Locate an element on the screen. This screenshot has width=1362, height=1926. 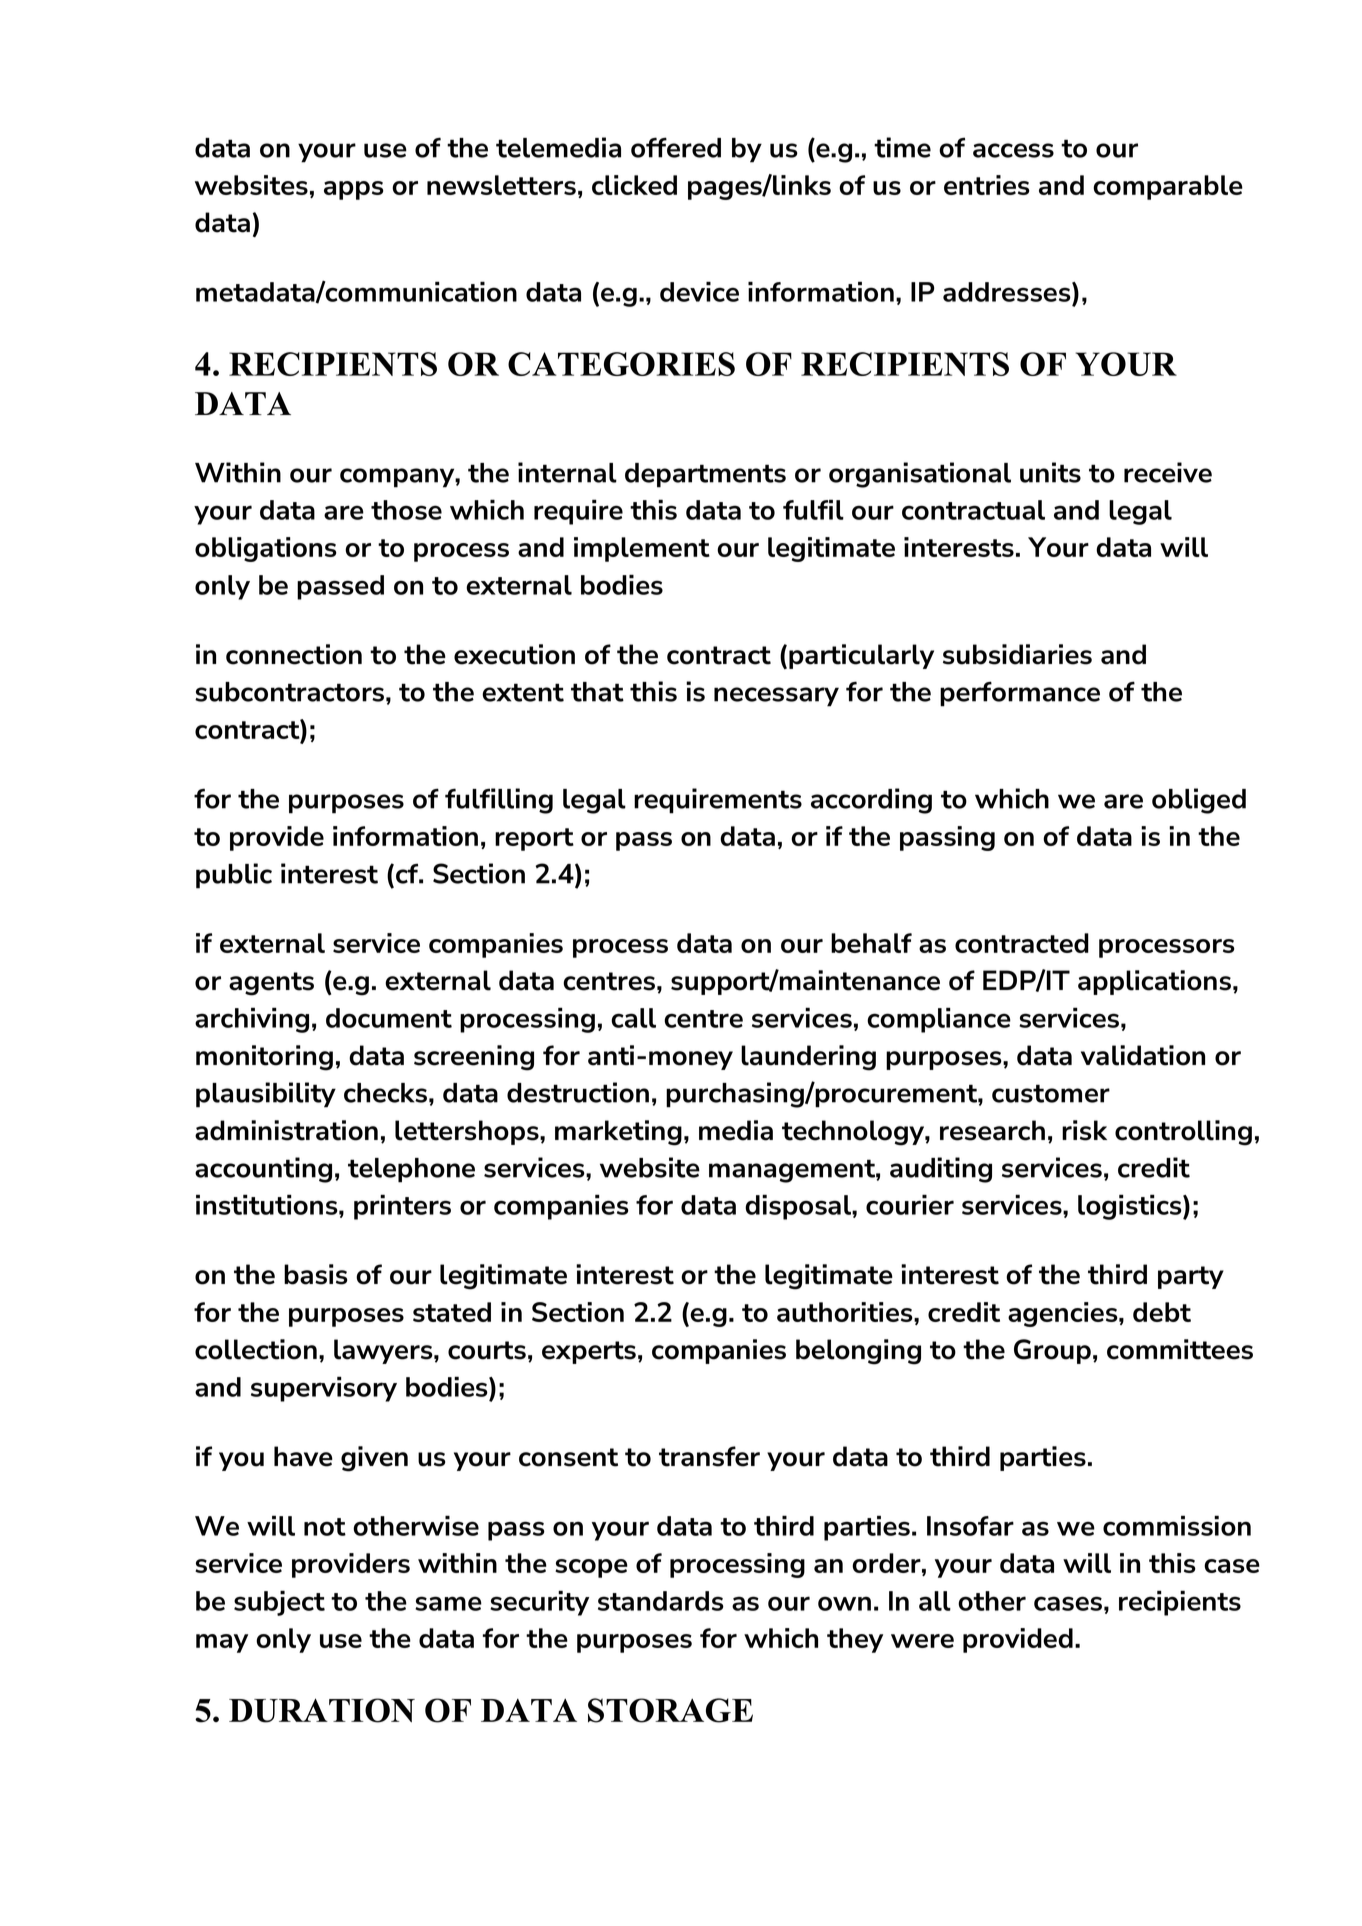
offered is located at coordinates (676, 147).
